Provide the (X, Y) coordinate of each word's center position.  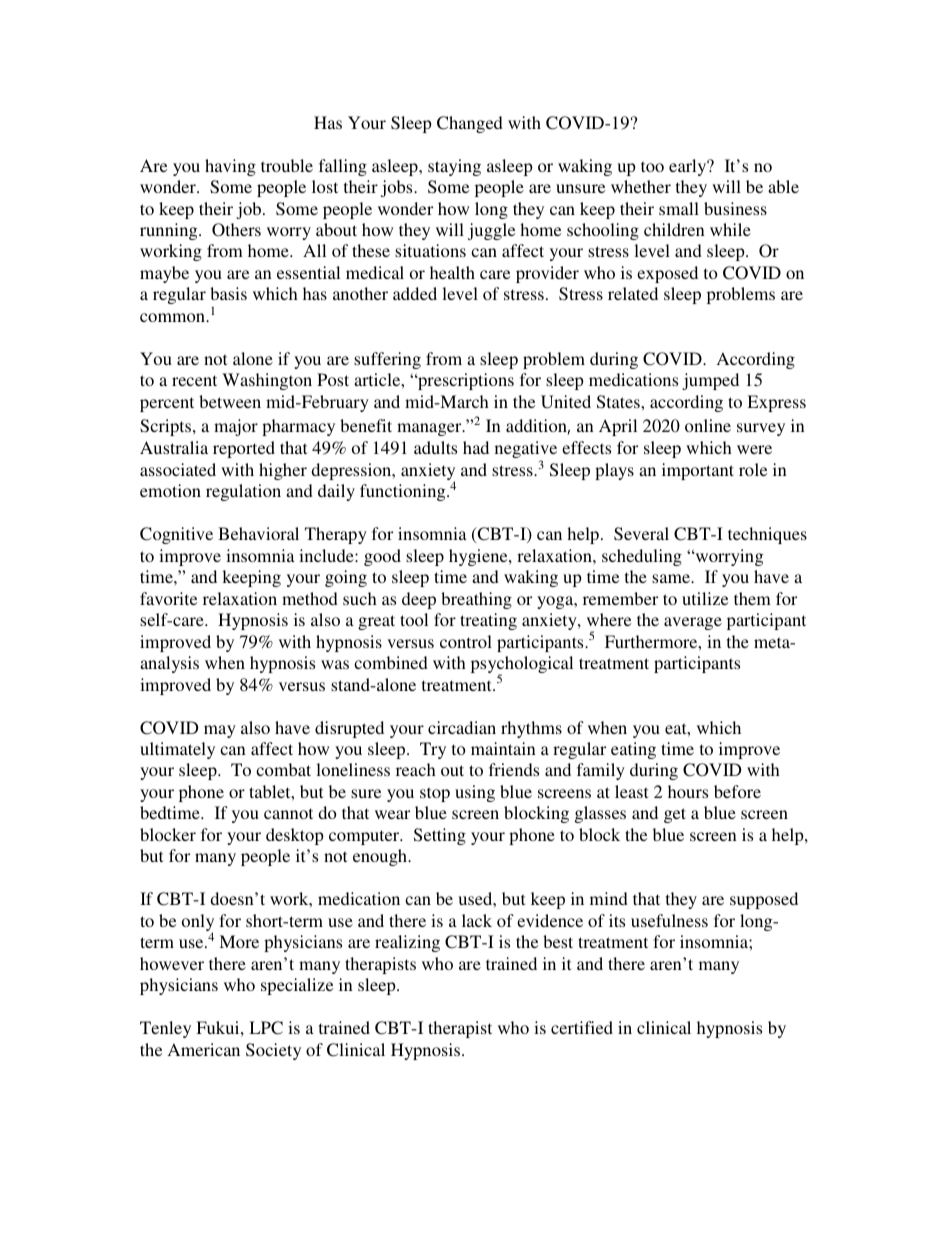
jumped (710, 381)
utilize (705, 598)
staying (454, 167)
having (230, 167)
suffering (387, 360)
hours (688, 791)
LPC (266, 1028)
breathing (476, 600)
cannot (288, 813)
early (689, 167)
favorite (168, 598)
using (475, 793)
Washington (267, 381)
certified (582, 1027)
